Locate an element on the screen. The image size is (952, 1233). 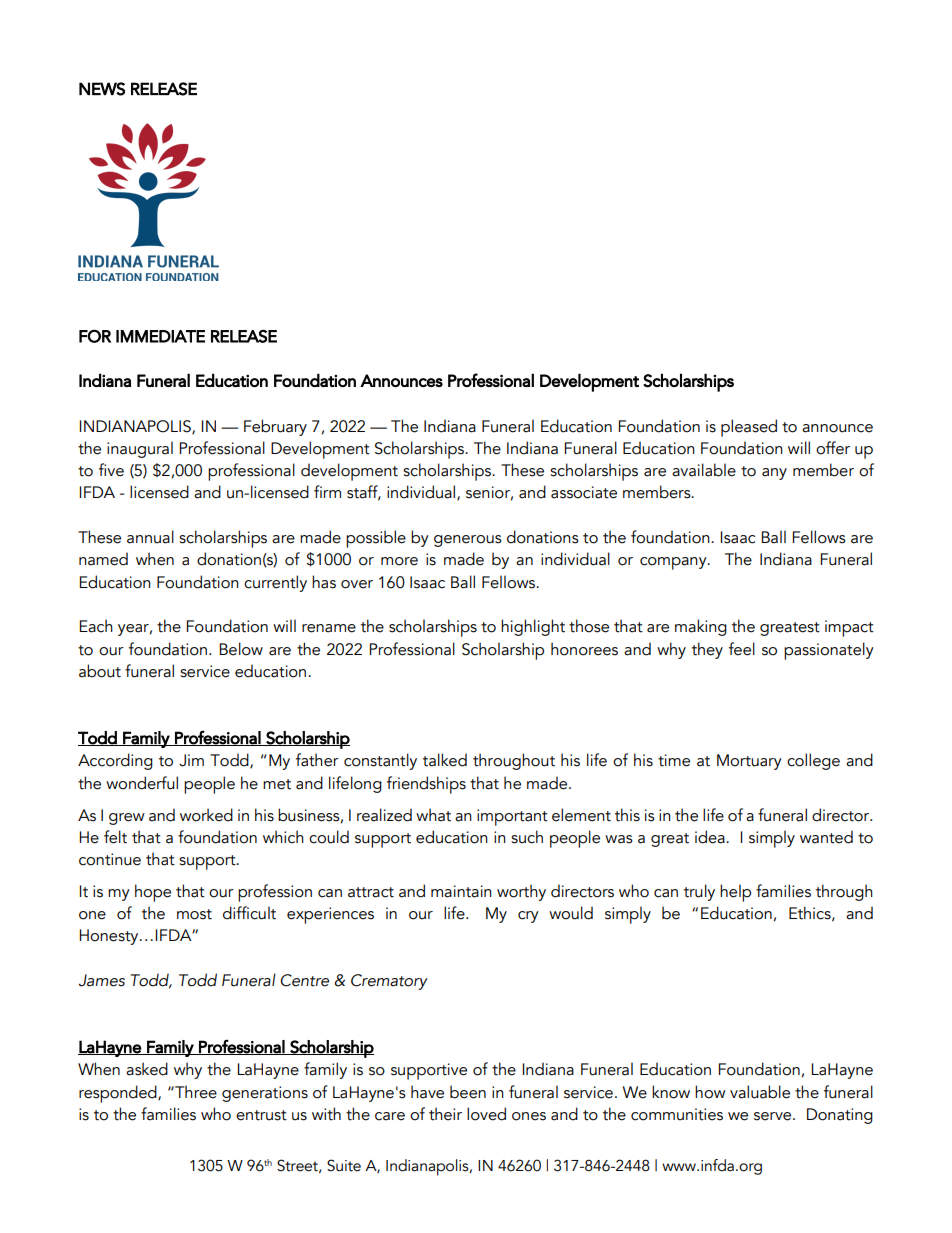
IMMEDIATE is located at coordinates (160, 336).
